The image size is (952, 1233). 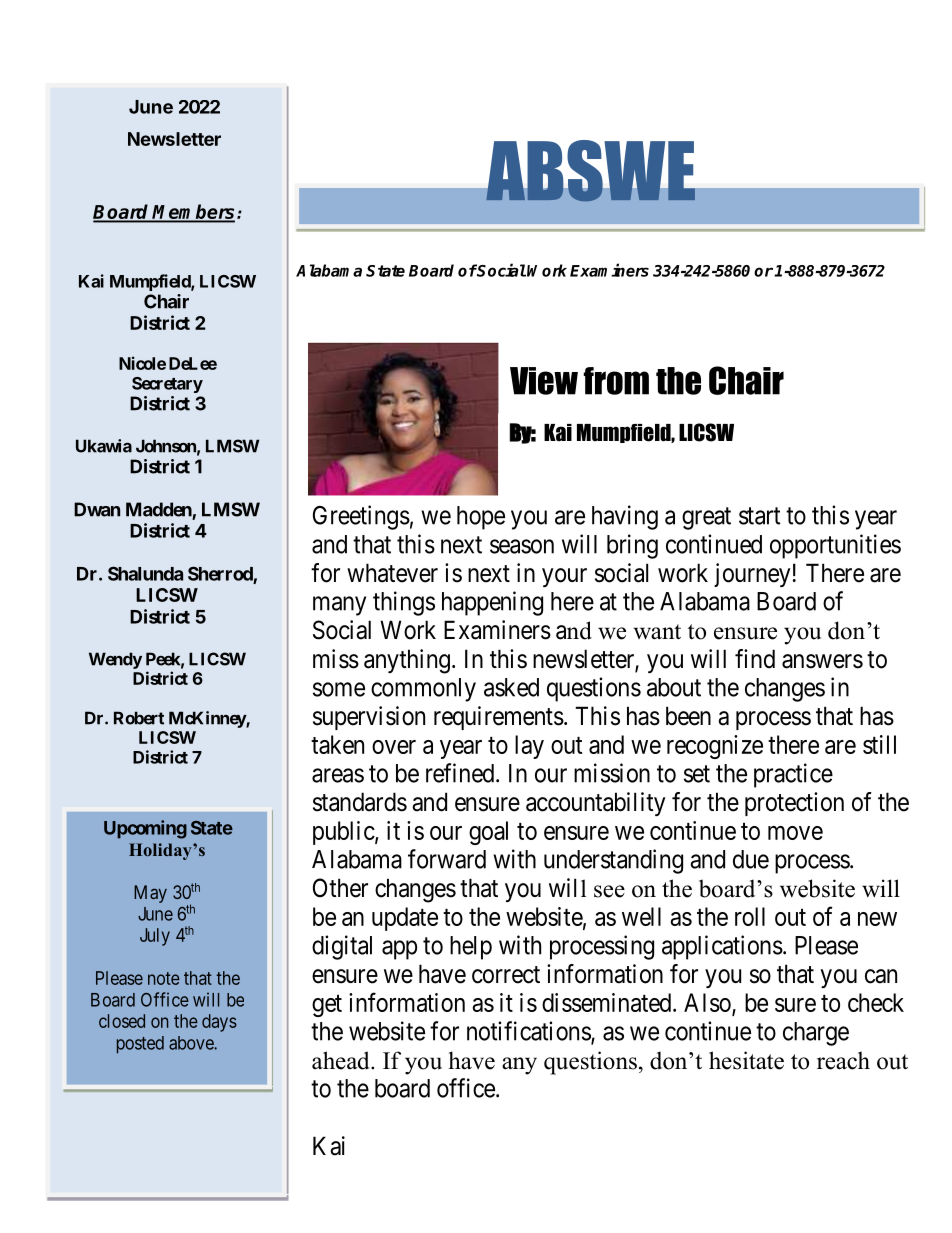 What do you see at coordinates (616, 381) in the screenshot?
I see `from` at bounding box center [616, 381].
